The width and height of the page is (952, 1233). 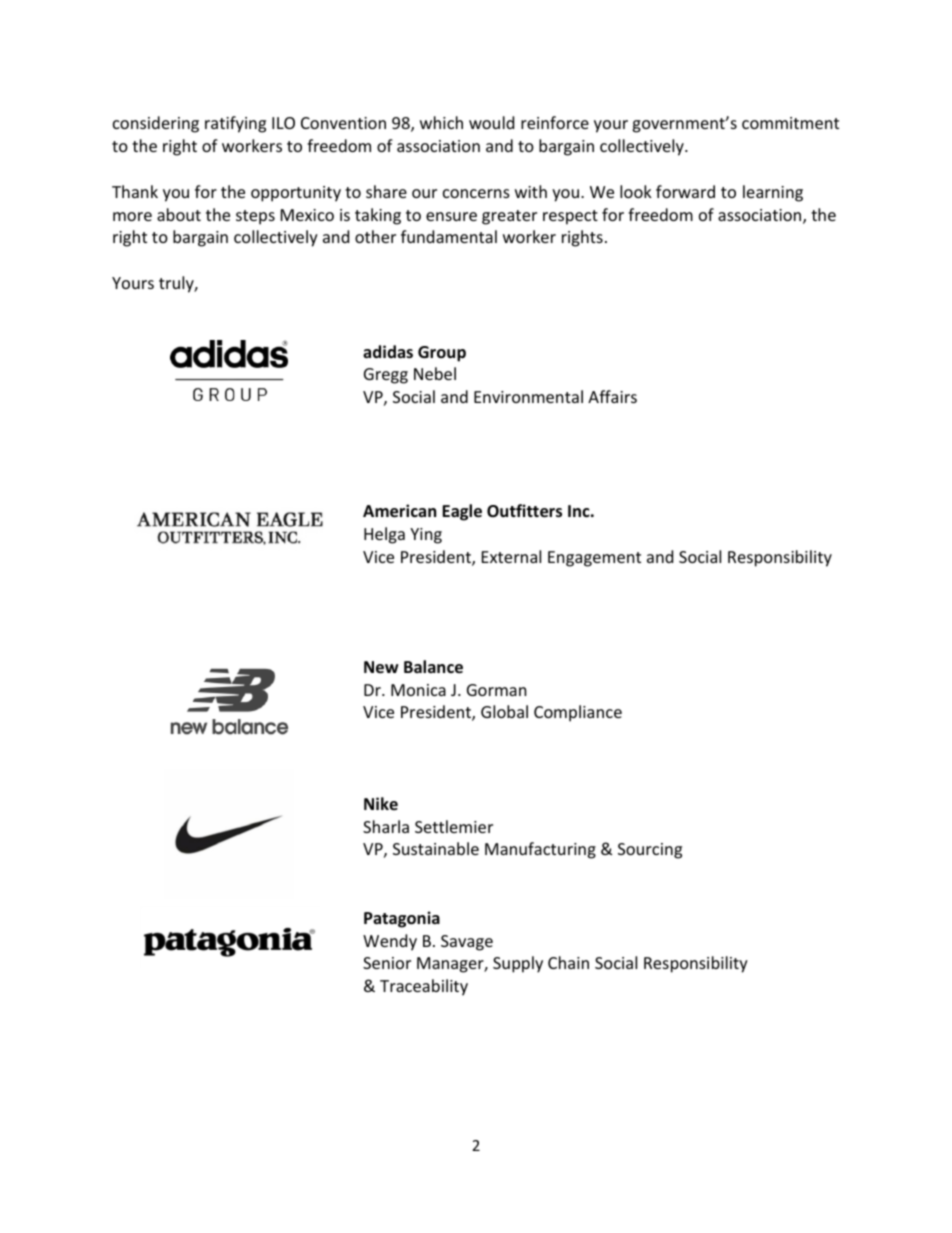 What do you see at coordinates (497, 690) in the page?
I see `Gorman` at bounding box center [497, 690].
